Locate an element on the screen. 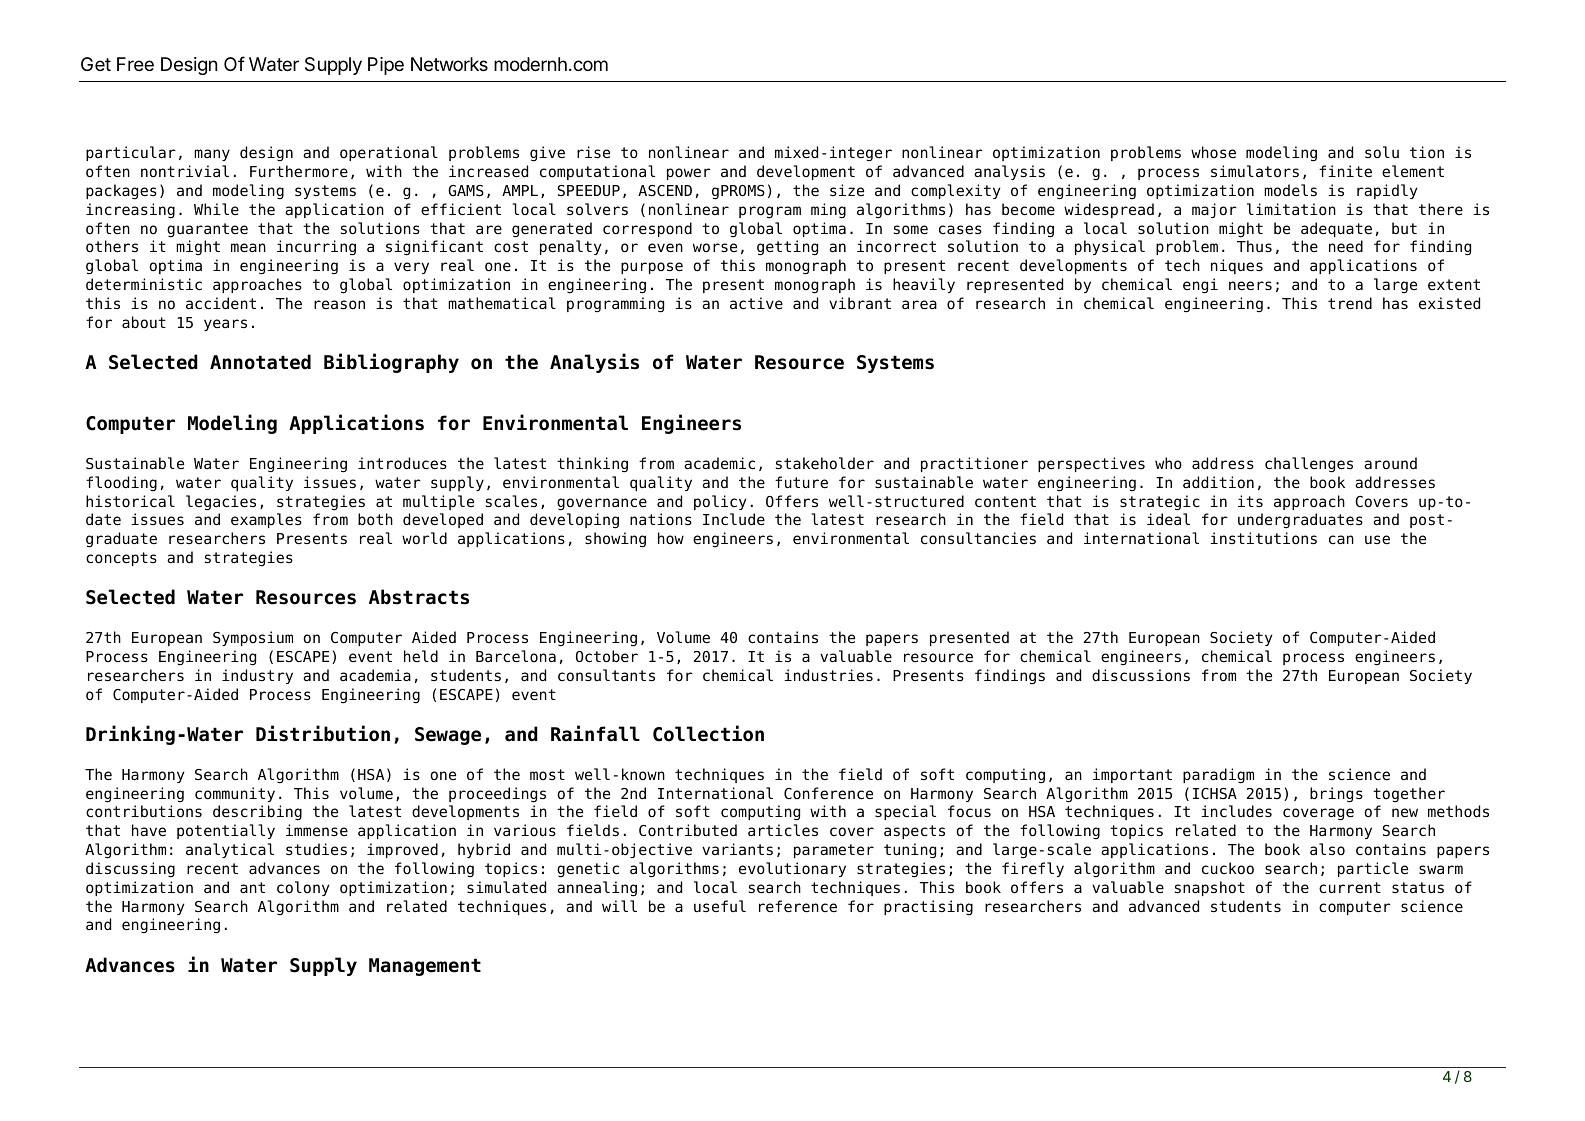 Image resolution: width=1585 pixels, height=1121 pixels. Pipe is located at coordinates (386, 66).
